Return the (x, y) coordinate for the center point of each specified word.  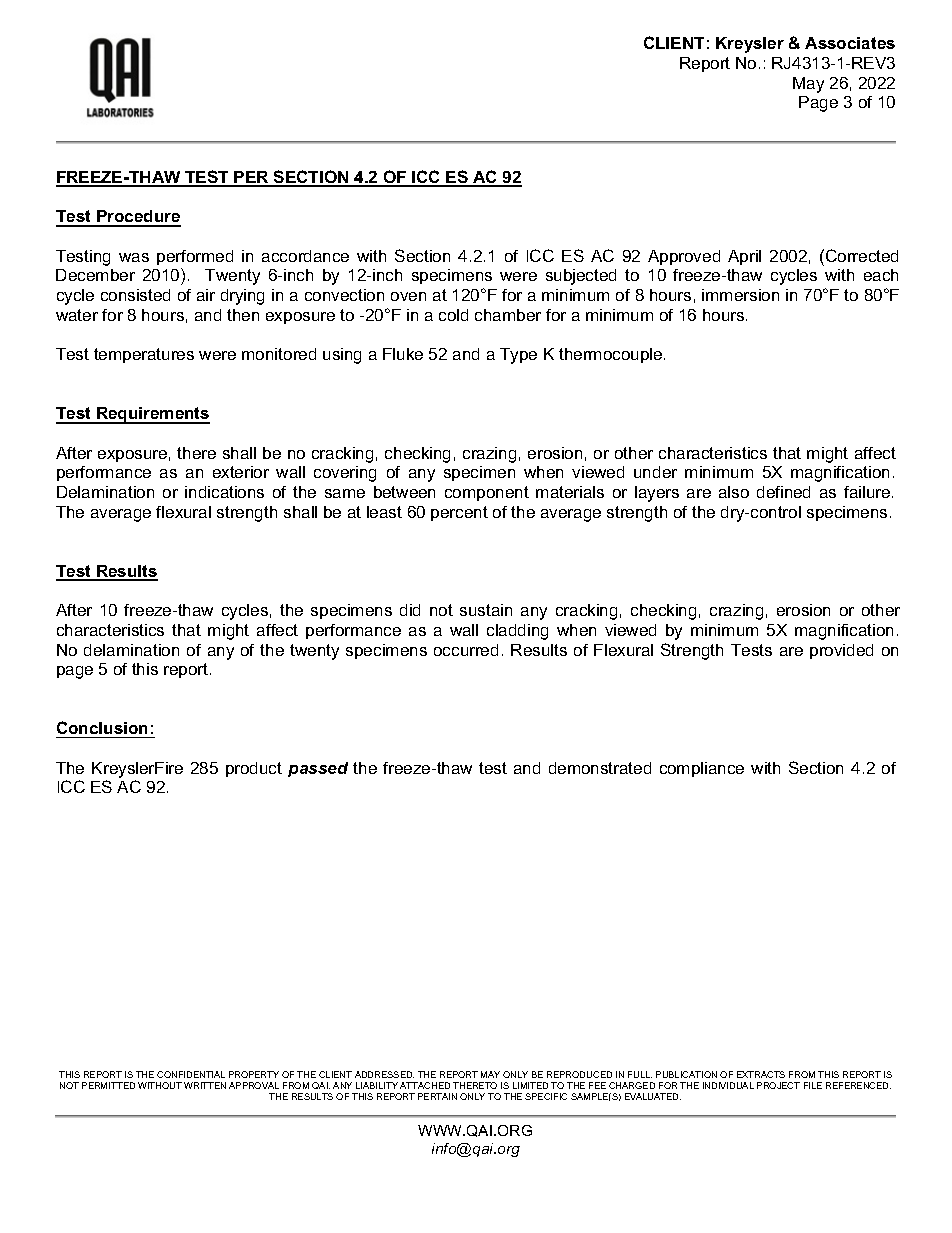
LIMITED (530, 1085)
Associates (850, 43)
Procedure (138, 218)
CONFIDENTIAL (191, 1074)
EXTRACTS (761, 1074)
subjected (581, 277)
